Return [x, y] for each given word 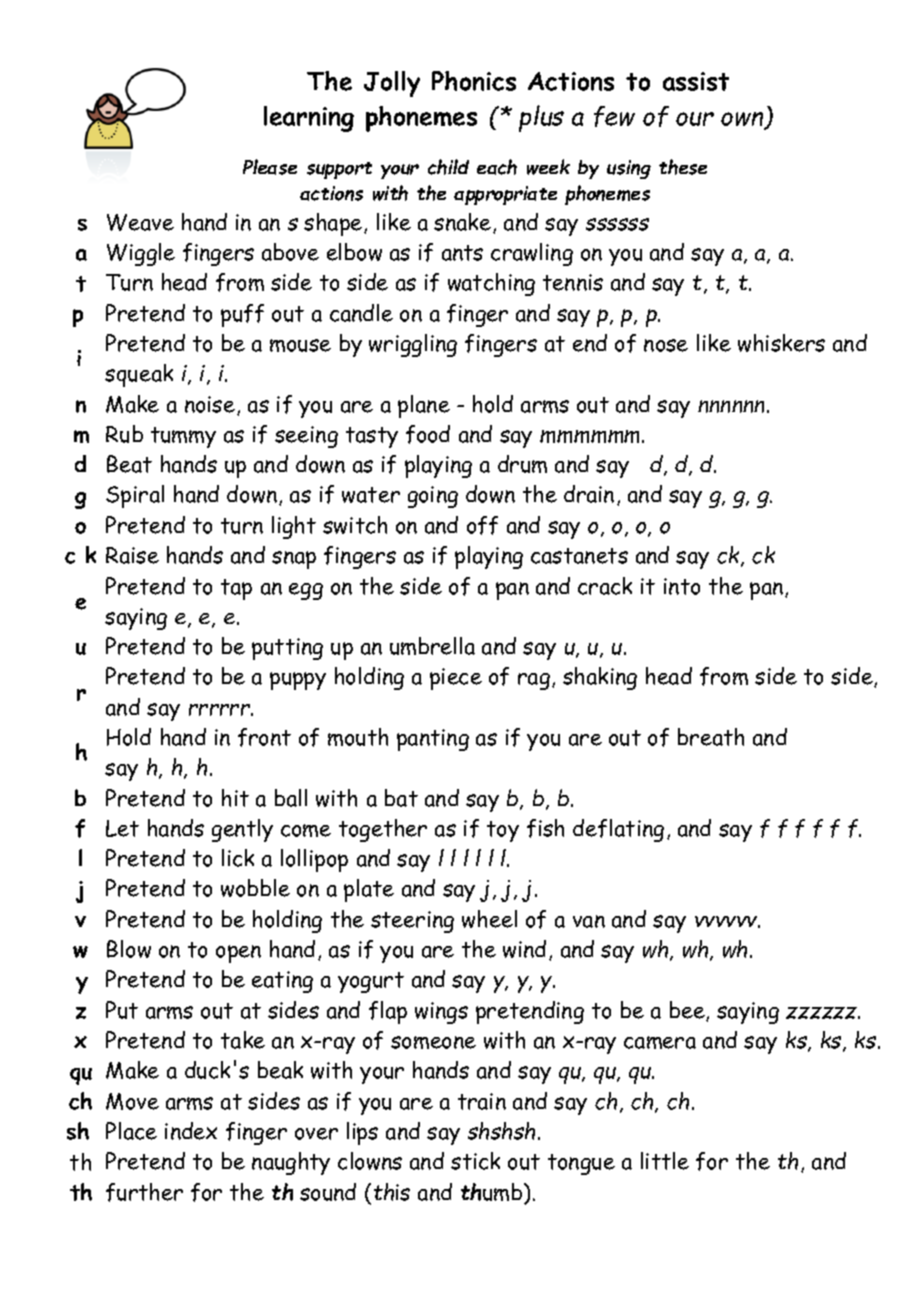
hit [235, 798]
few [614, 116]
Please [270, 167]
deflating [618, 830]
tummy [183, 437]
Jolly [392, 84]
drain [589, 494]
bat [401, 798]
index [191, 1131]
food [428, 434]
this [392, 1192]
